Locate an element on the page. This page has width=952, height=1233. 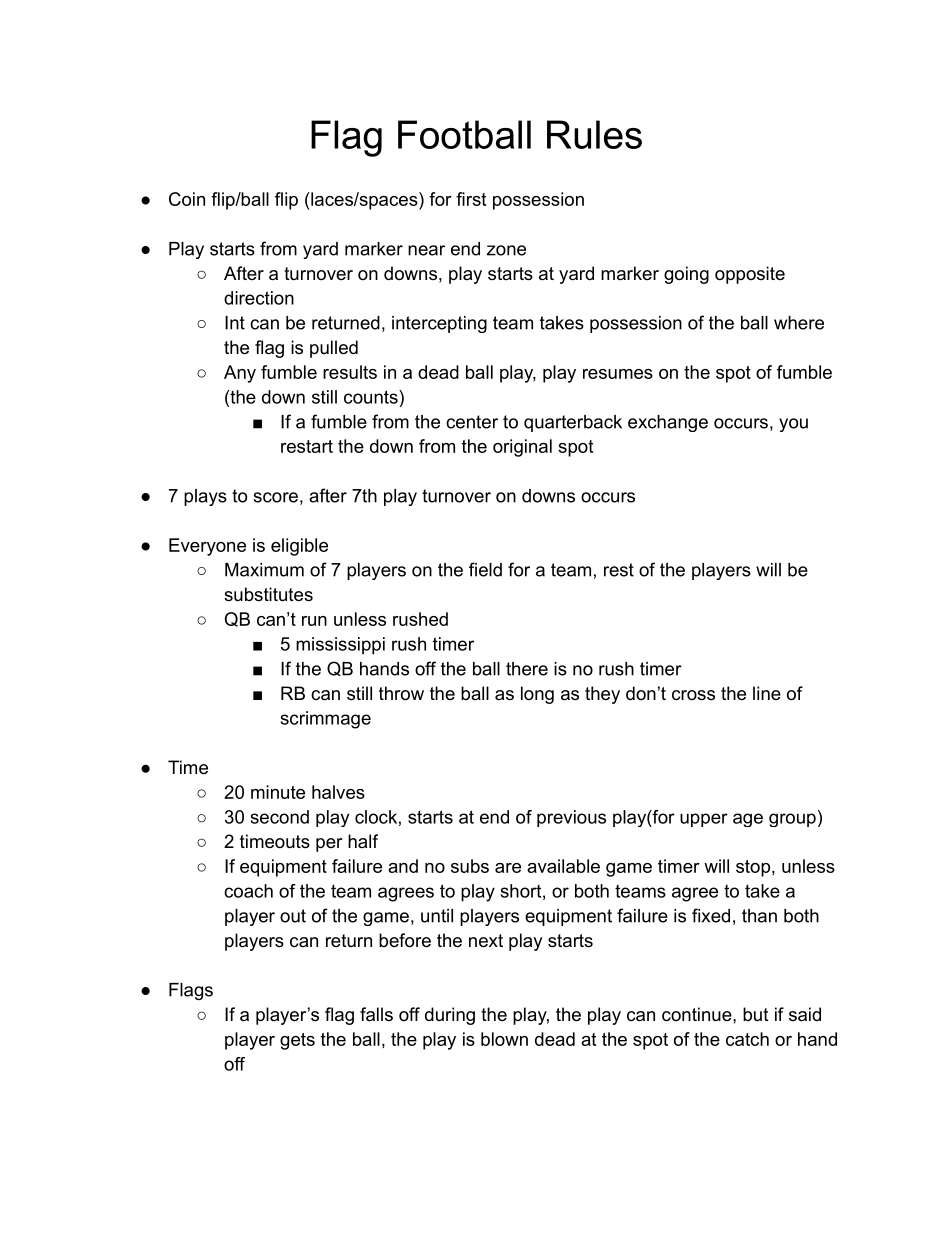
upper is located at coordinates (704, 820).
